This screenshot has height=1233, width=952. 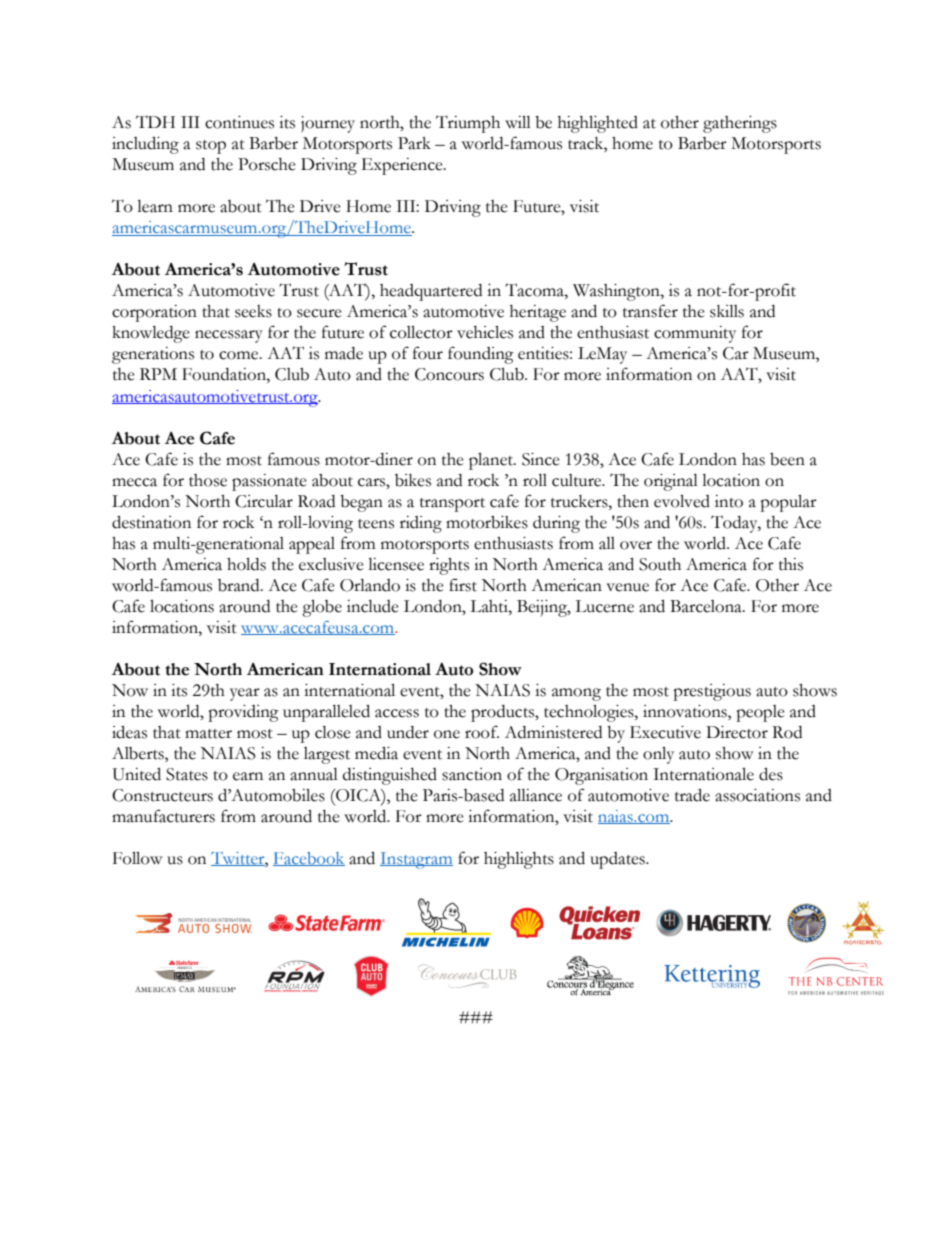 What do you see at coordinates (740, 124) in the screenshot?
I see `gatherings` at bounding box center [740, 124].
